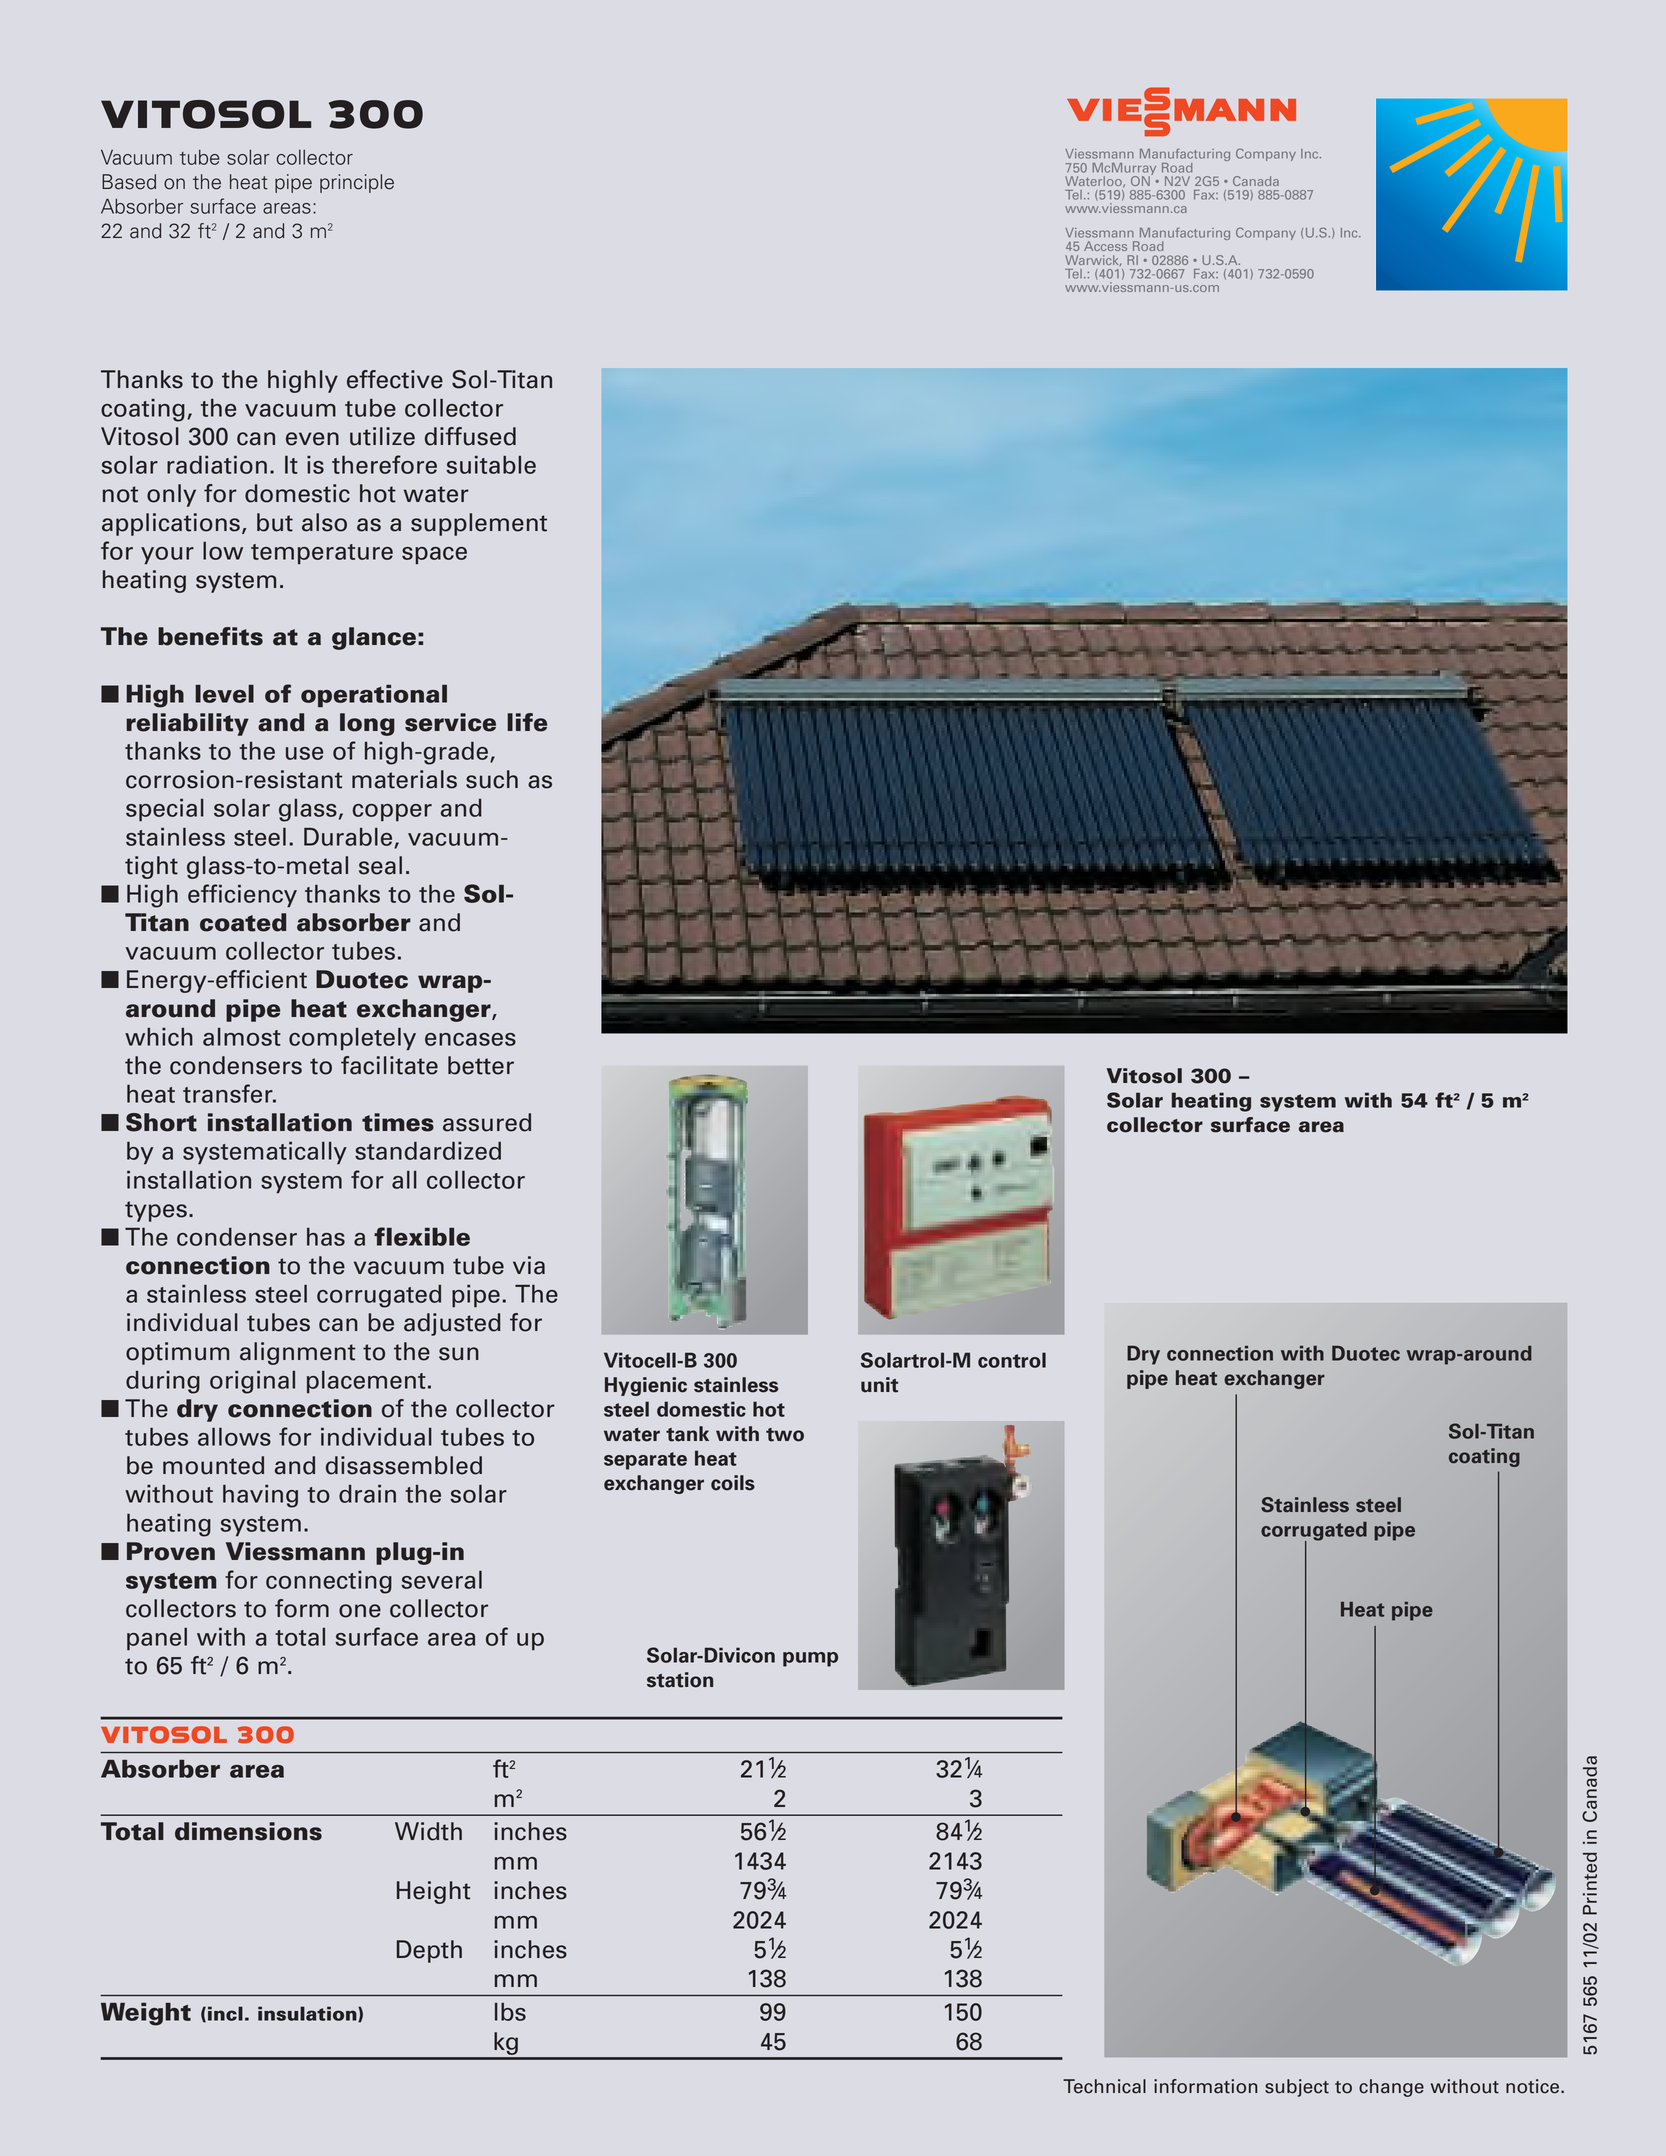  I want to click on unit, so click(879, 1385).
